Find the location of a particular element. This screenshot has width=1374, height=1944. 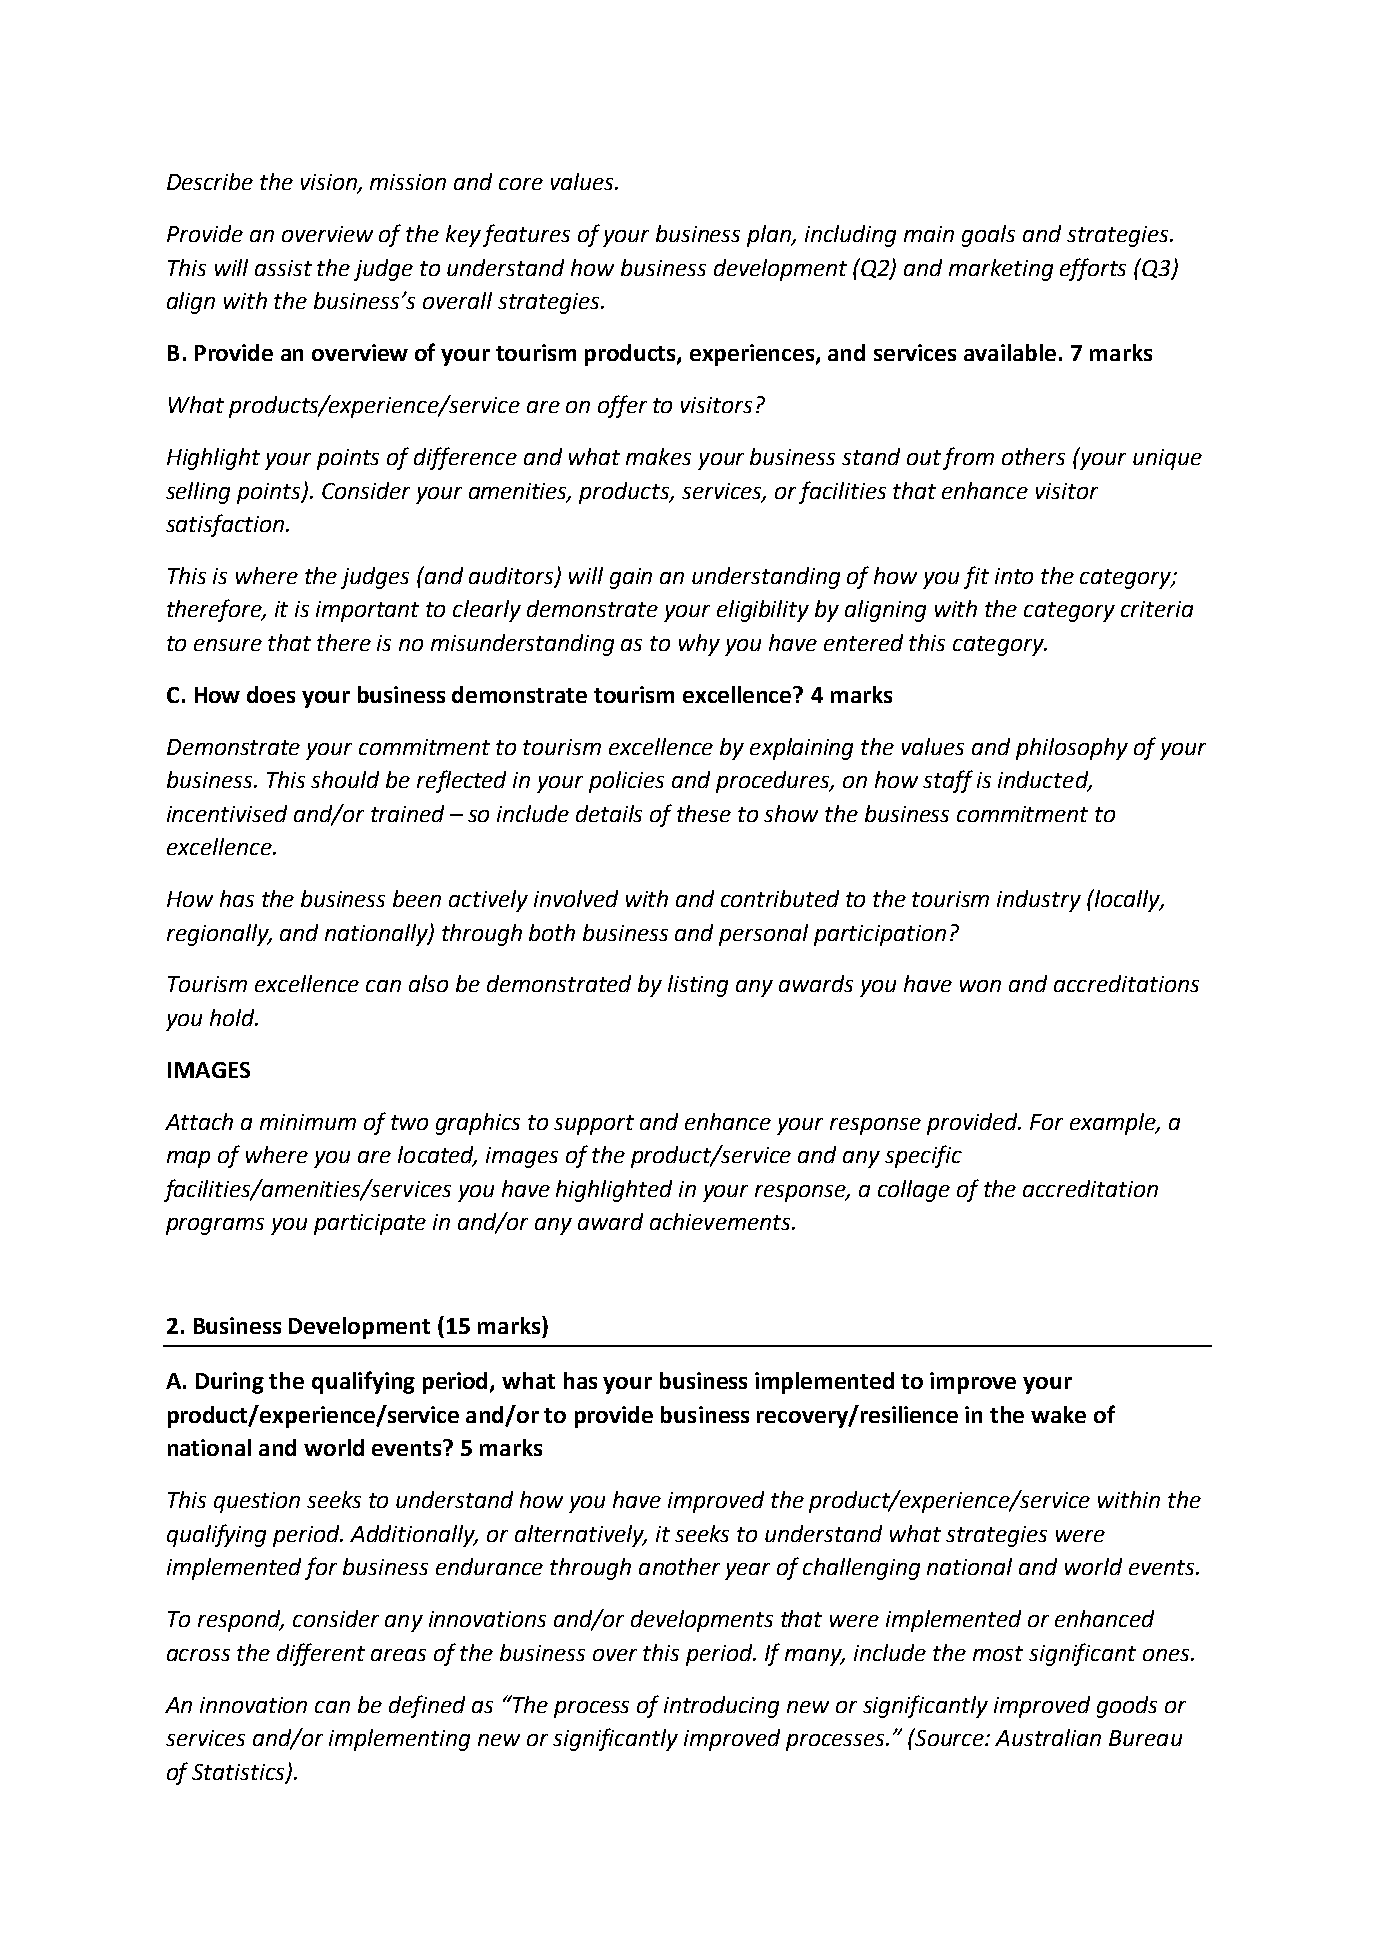

important is located at coordinates (367, 611).
